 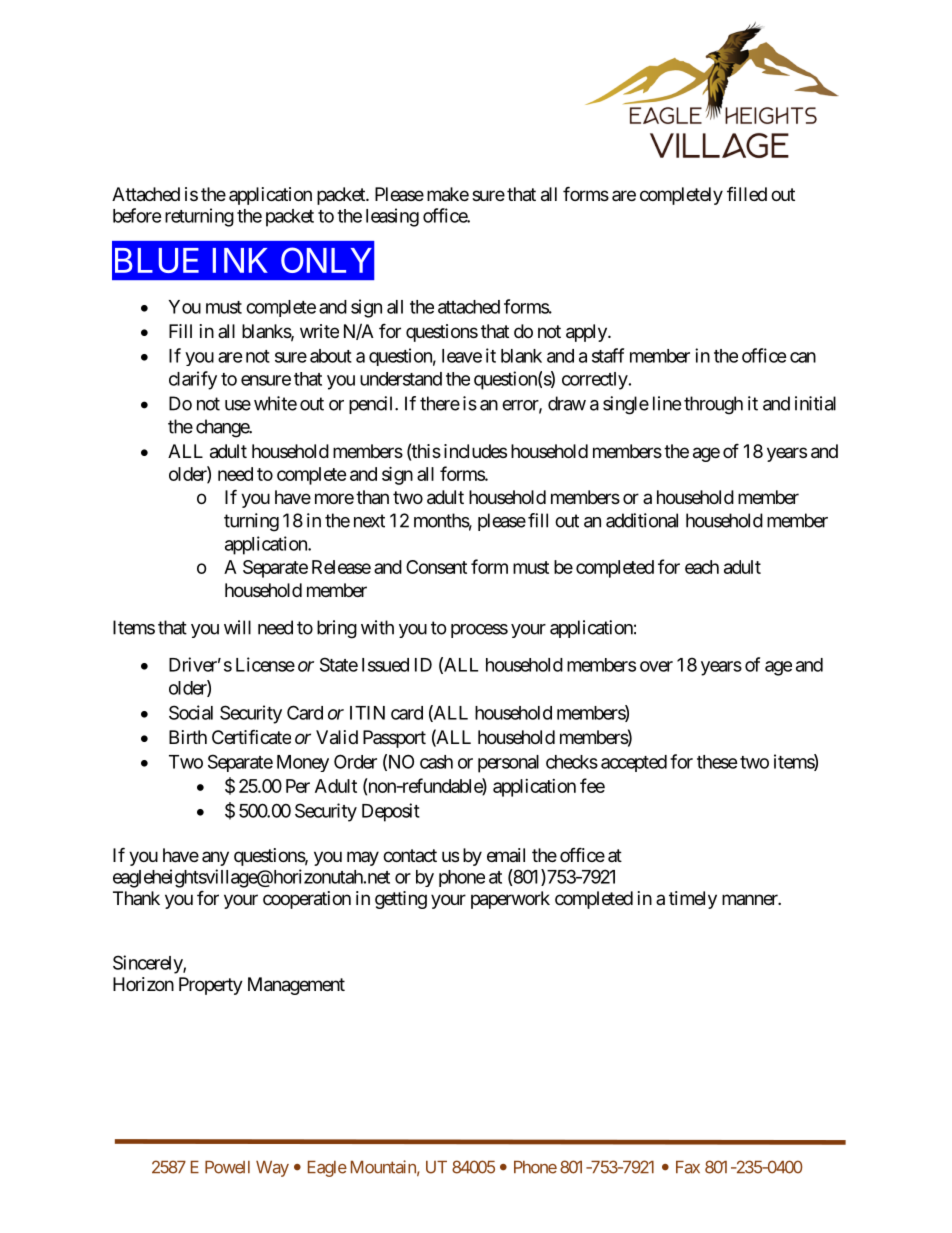 What do you see at coordinates (436, 567) in the image?
I see `Consent` at bounding box center [436, 567].
